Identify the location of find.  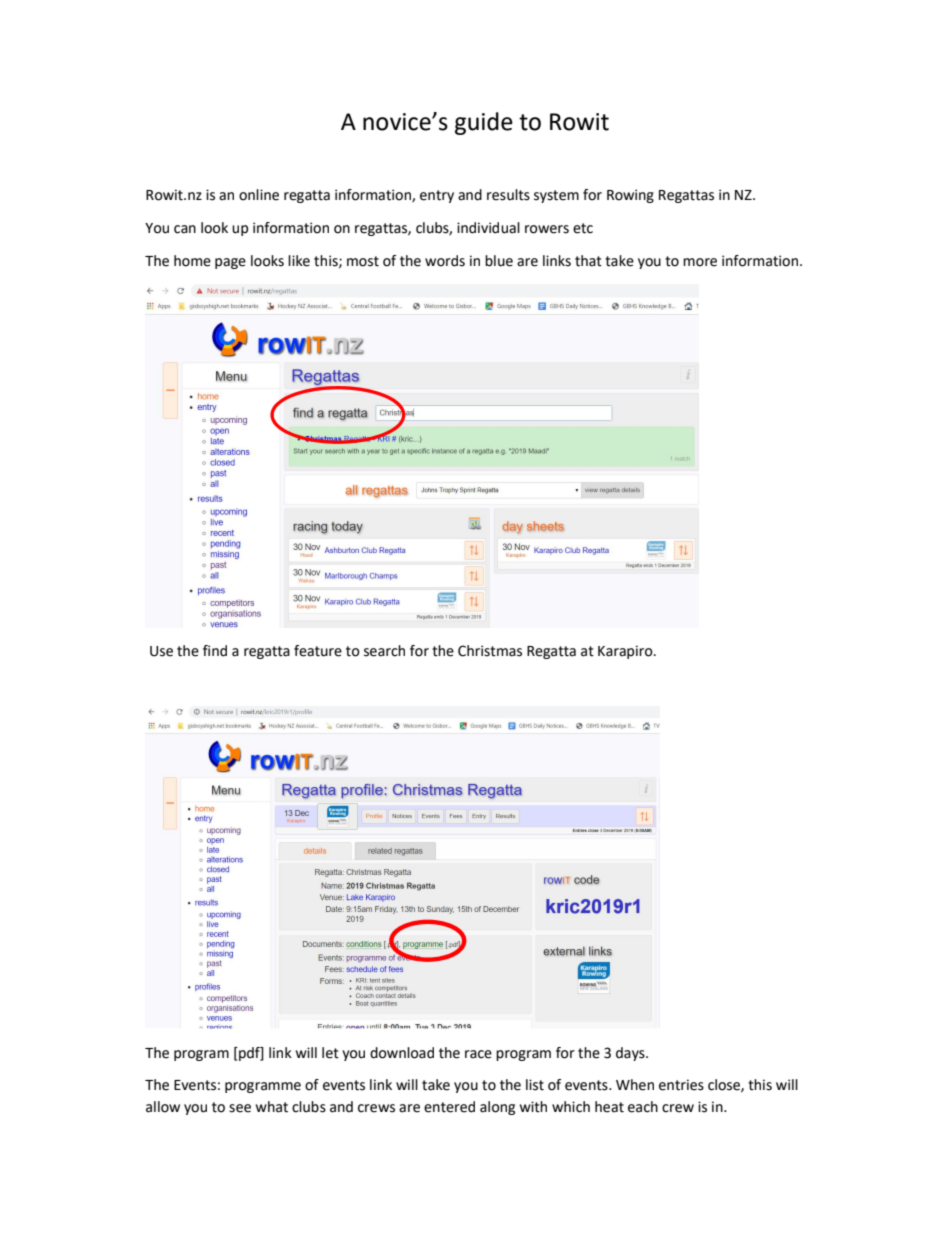
(215, 651).
